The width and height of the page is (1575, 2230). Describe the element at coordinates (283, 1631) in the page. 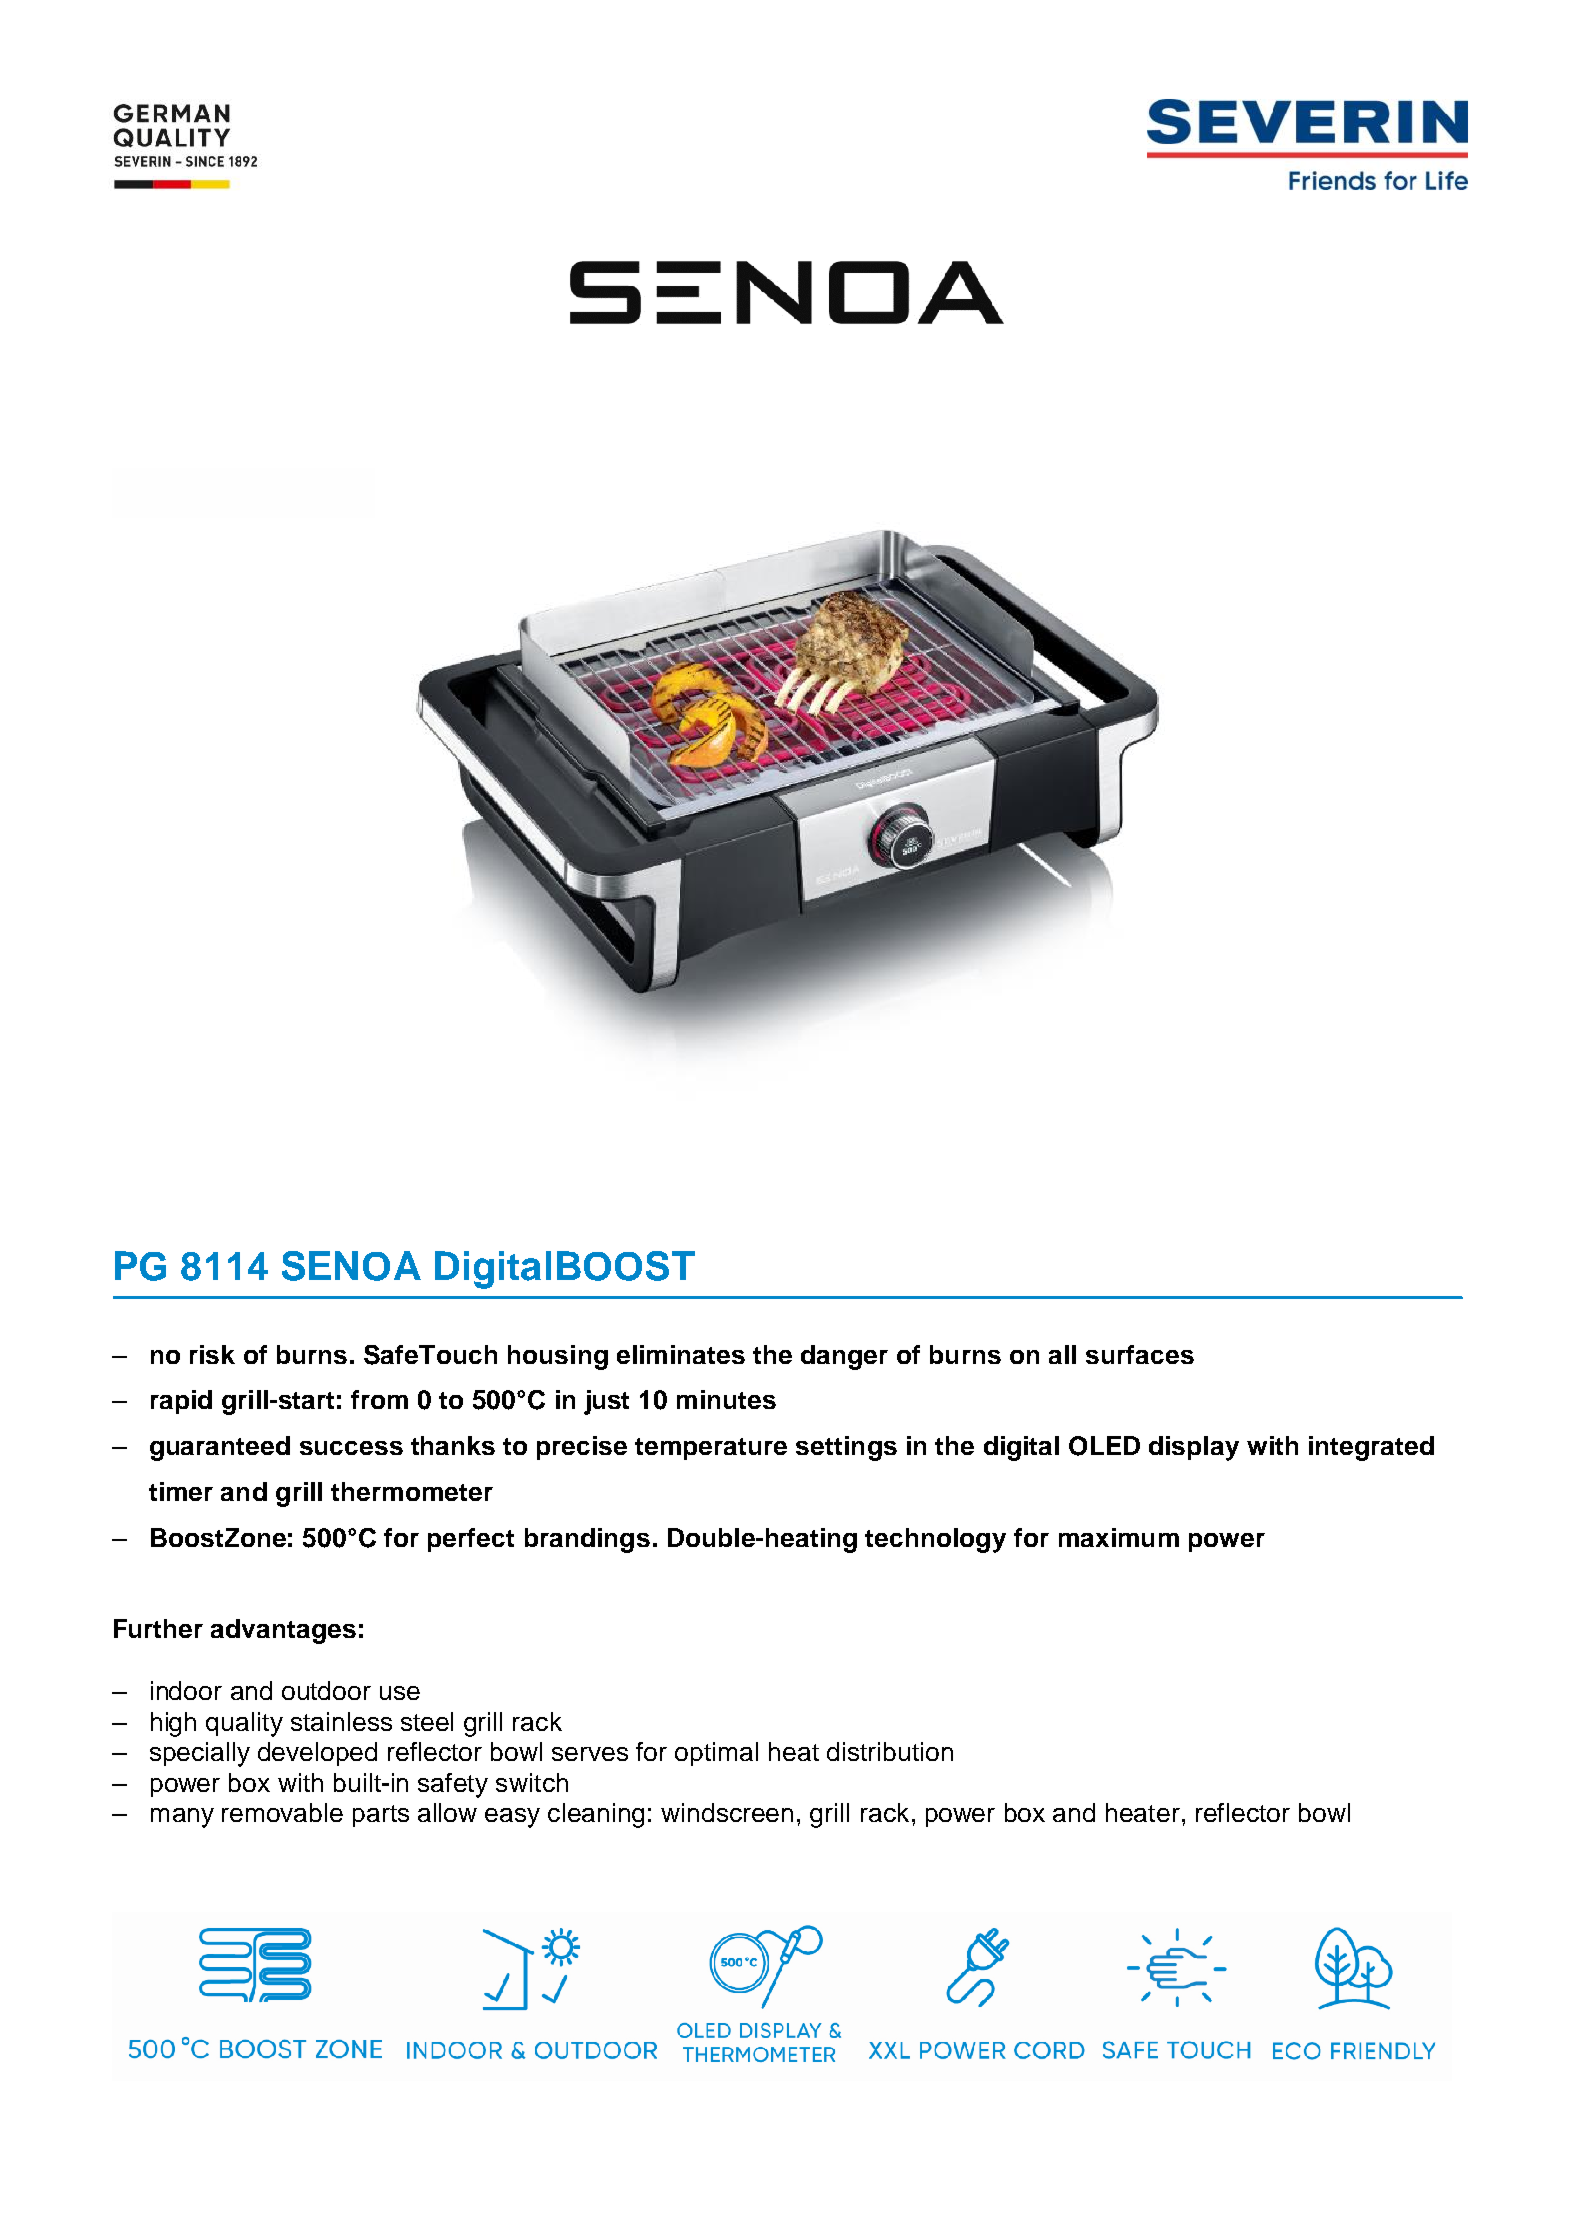

I see `advantages` at that location.
